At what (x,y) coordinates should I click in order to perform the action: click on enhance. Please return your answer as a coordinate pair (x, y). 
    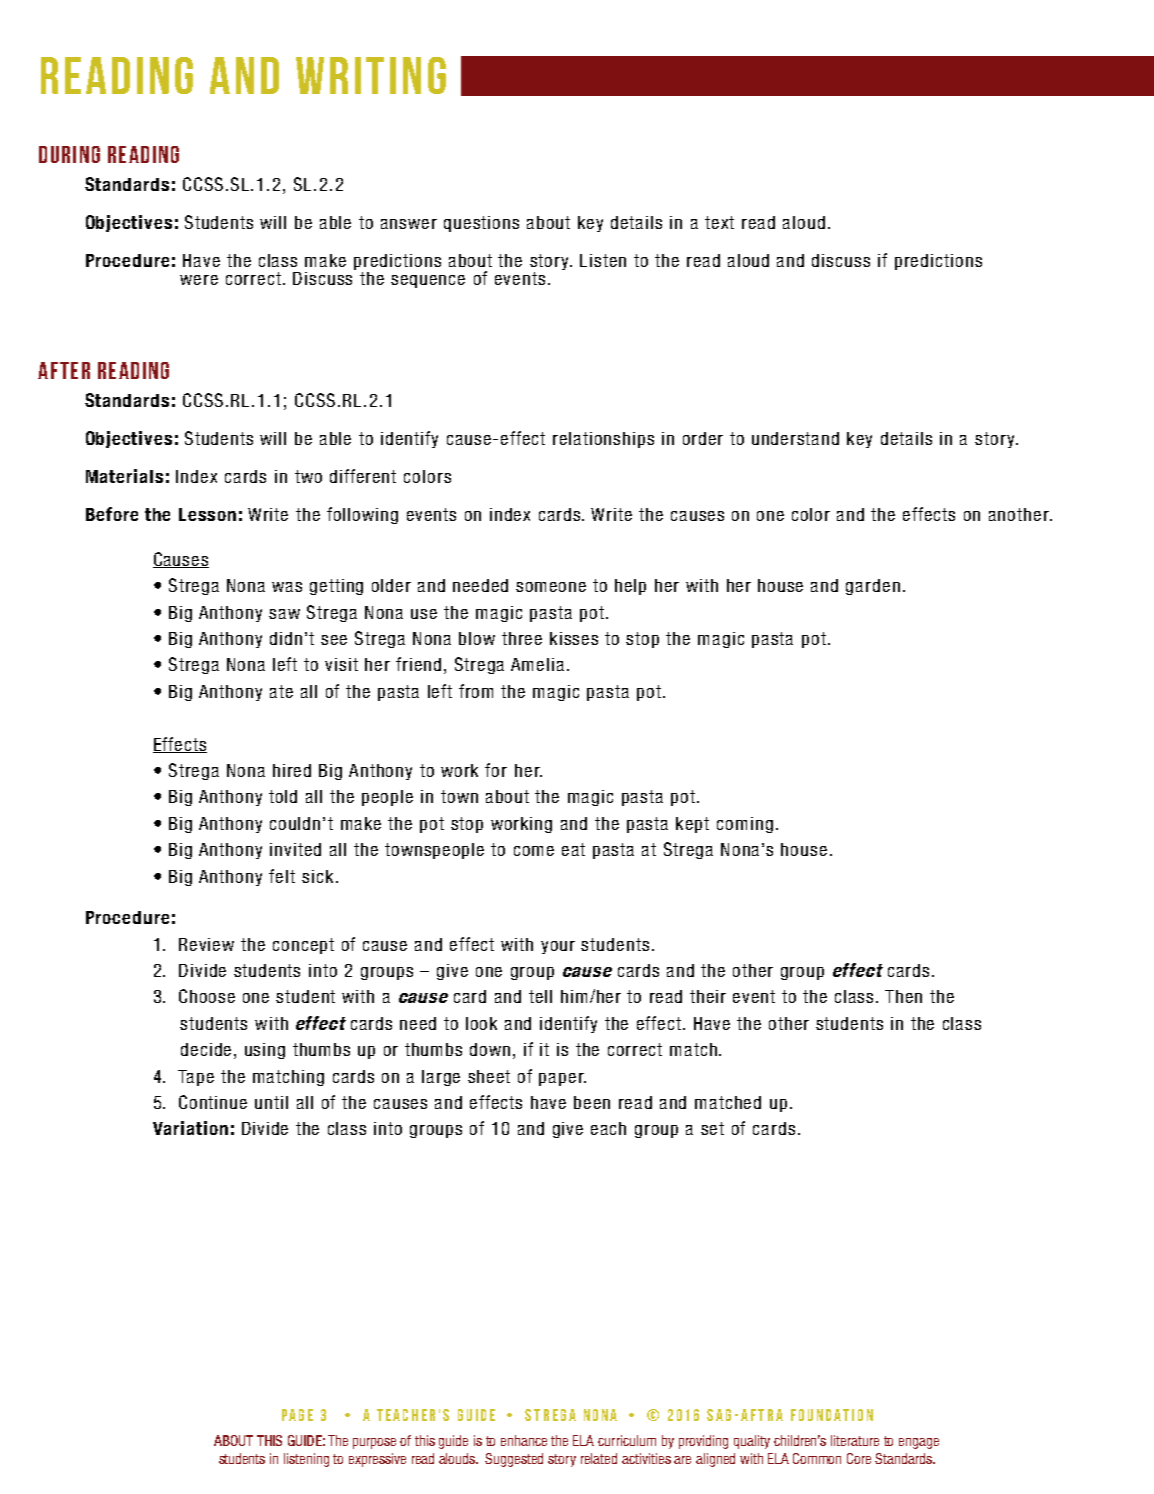
    Looking at the image, I should click on (524, 1440).
